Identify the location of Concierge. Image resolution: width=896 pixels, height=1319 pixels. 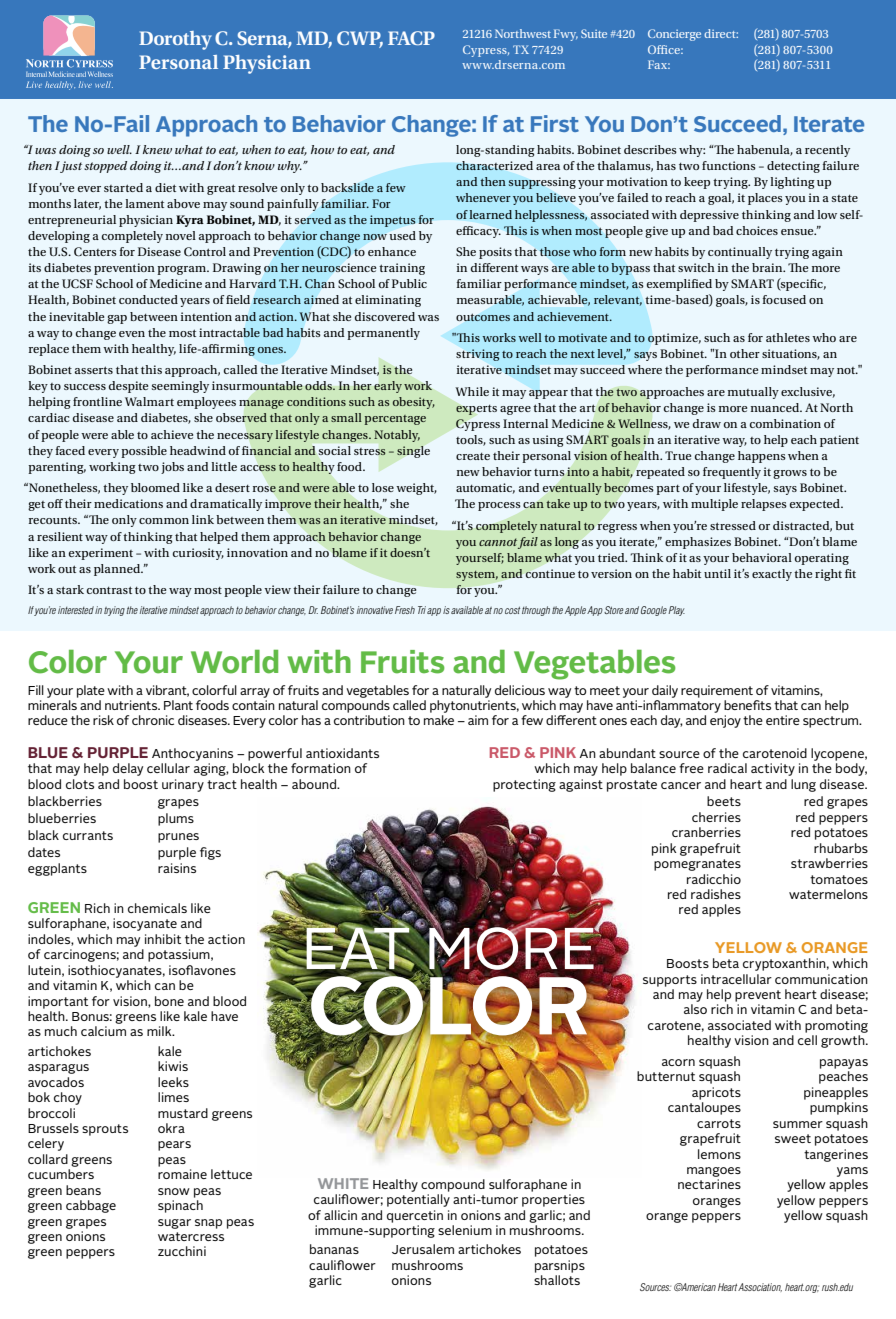
(674, 35).
